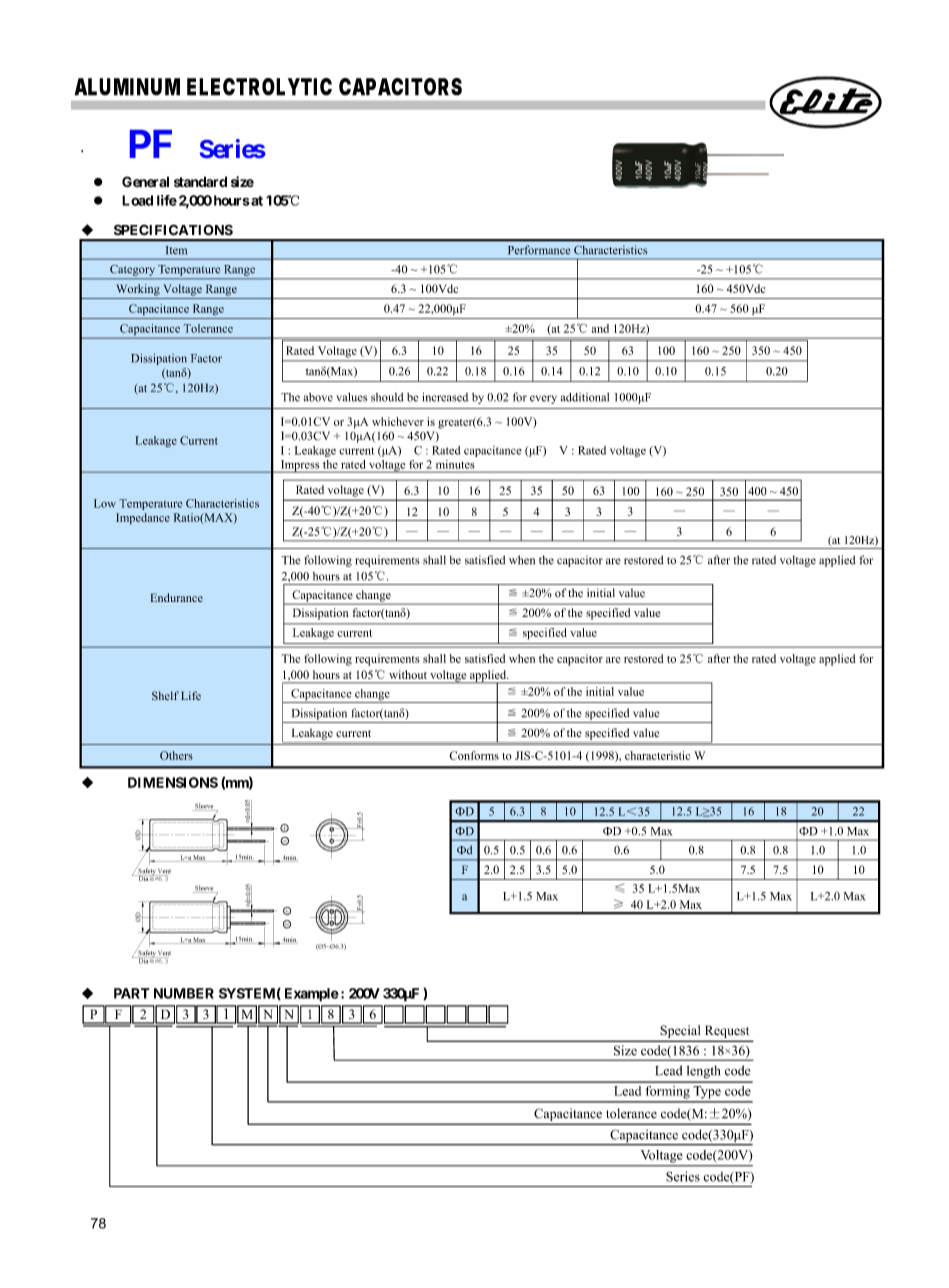  What do you see at coordinates (585, 397) in the screenshot?
I see `additional` at bounding box center [585, 397].
